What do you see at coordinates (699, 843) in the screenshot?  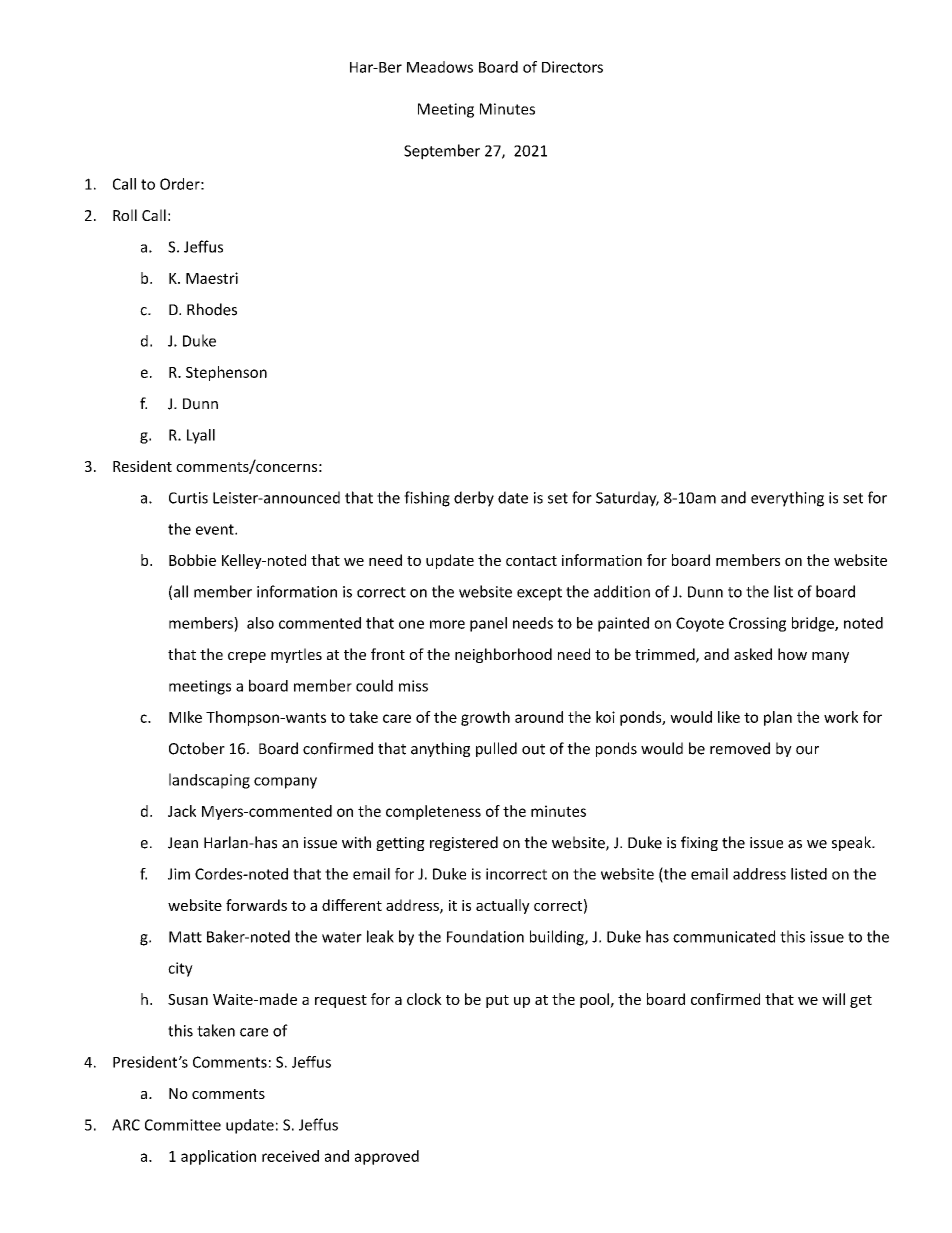 I see `fixing` at bounding box center [699, 843].
